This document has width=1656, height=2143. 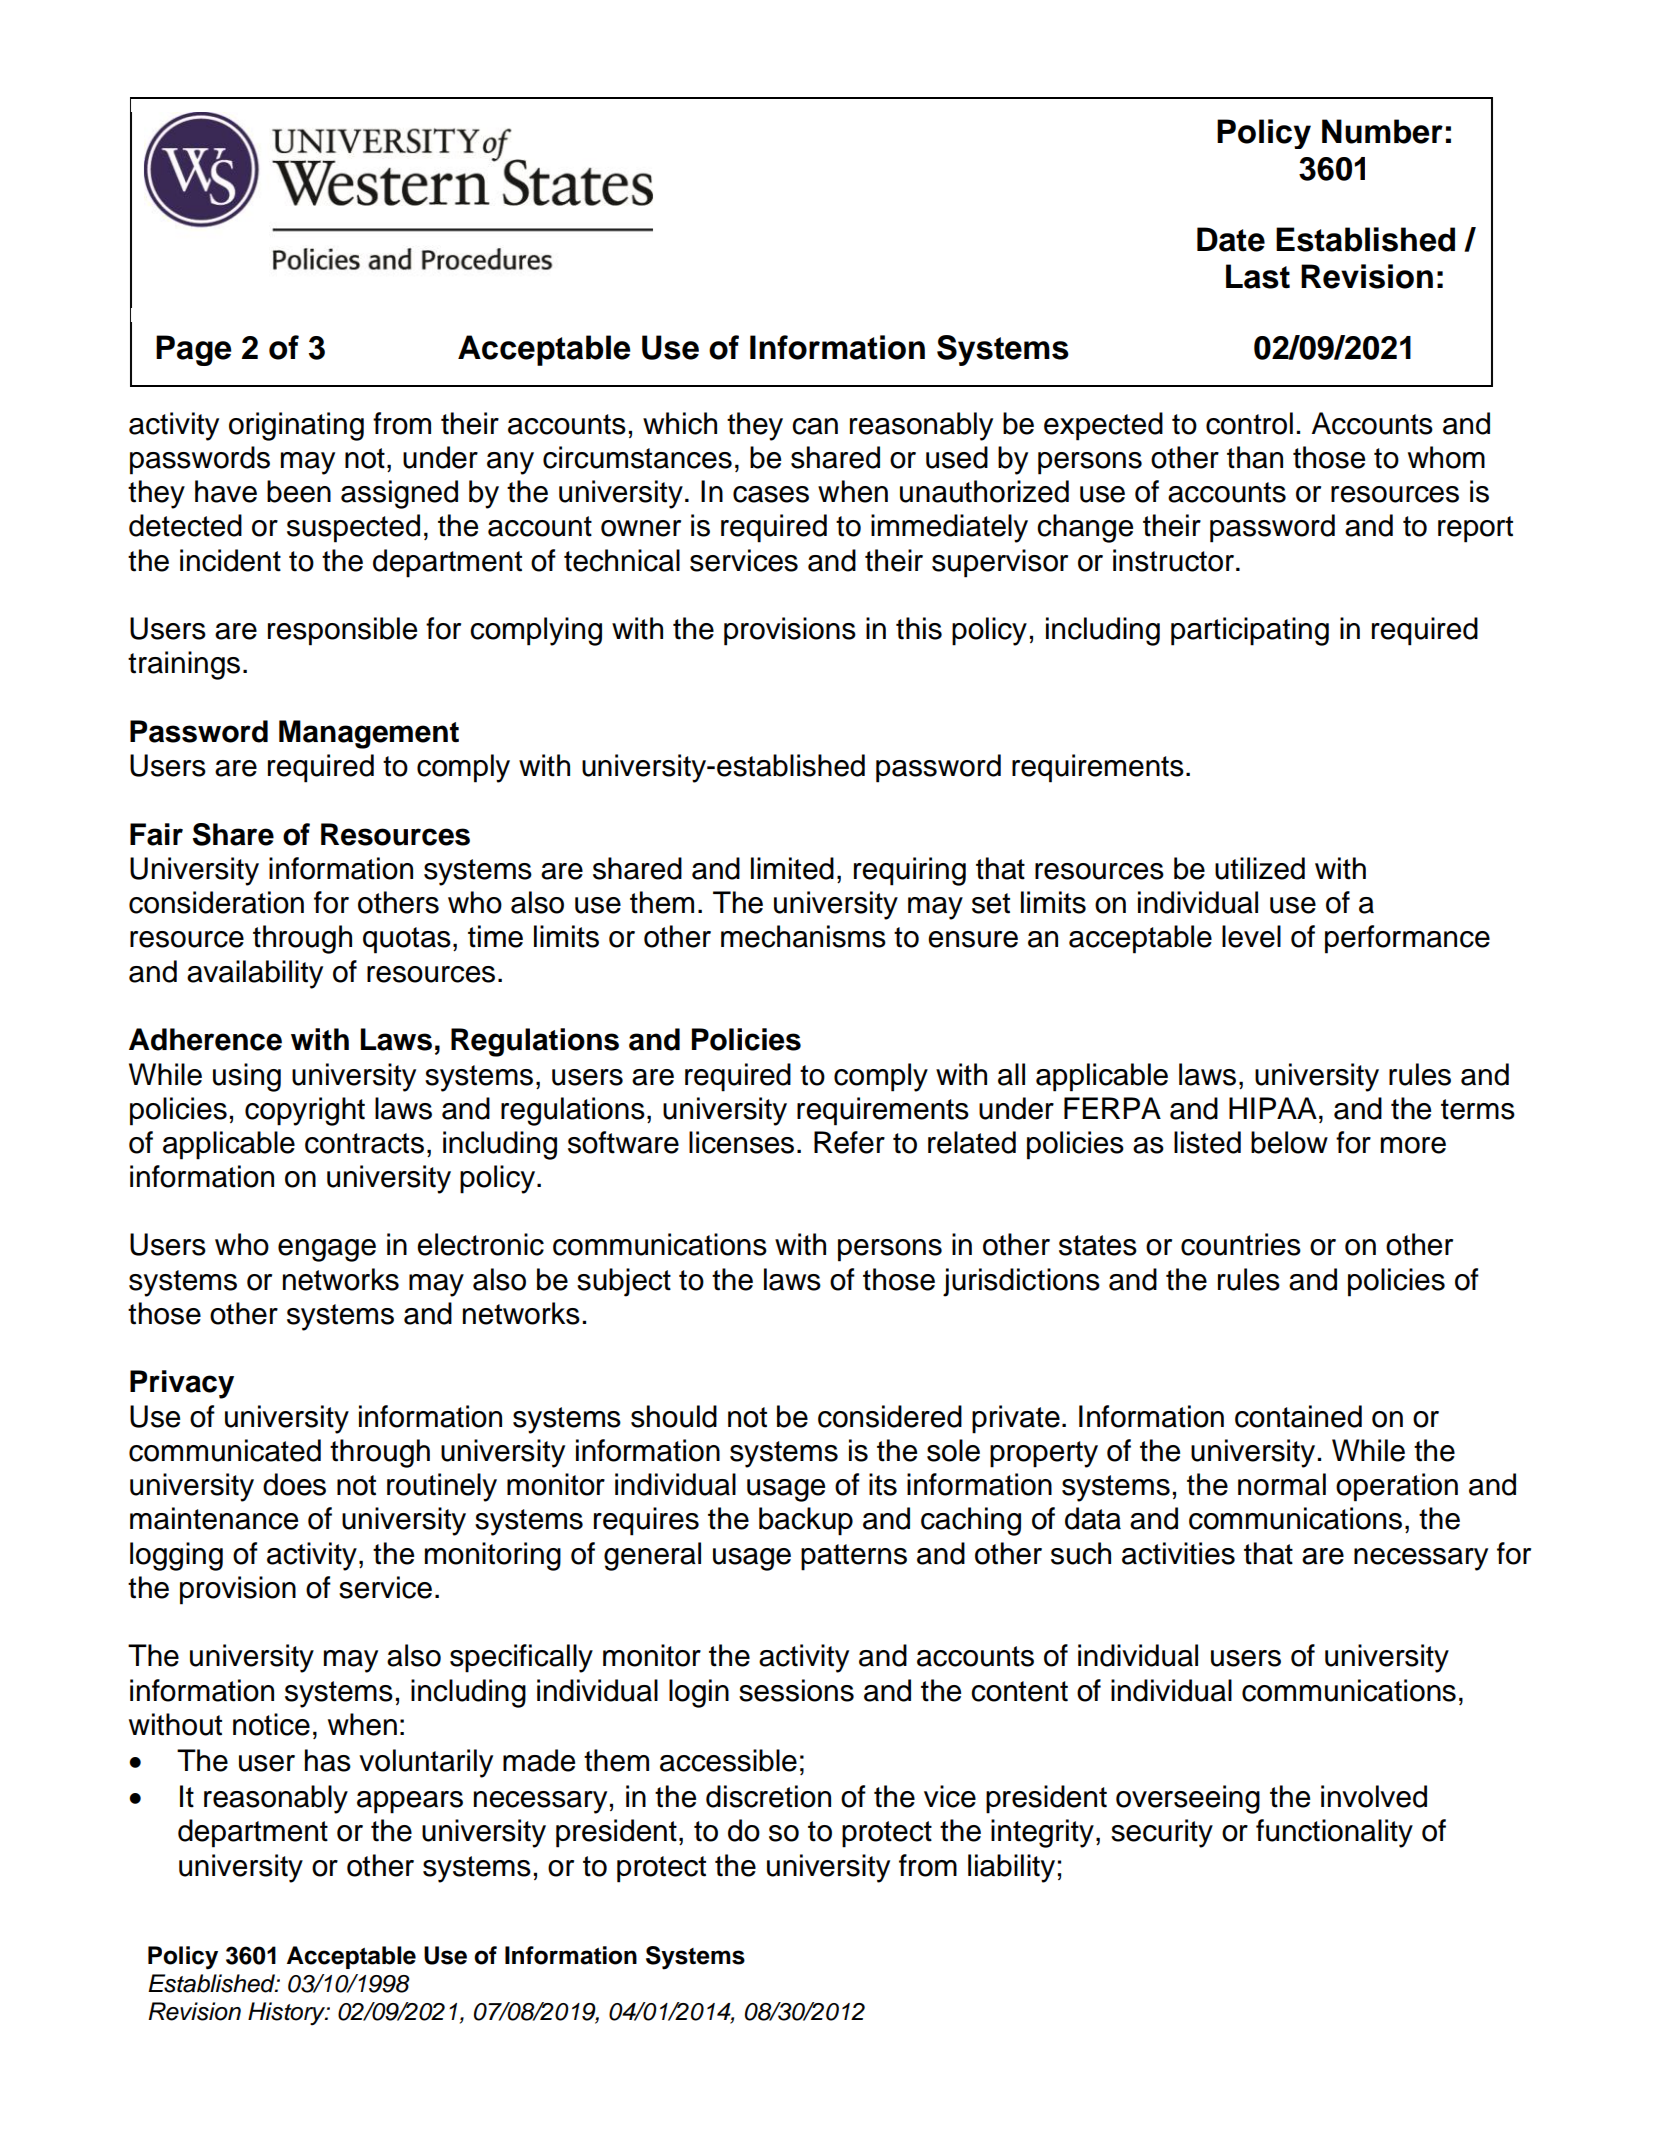 I want to click on availability, so click(x=255, y=974).
